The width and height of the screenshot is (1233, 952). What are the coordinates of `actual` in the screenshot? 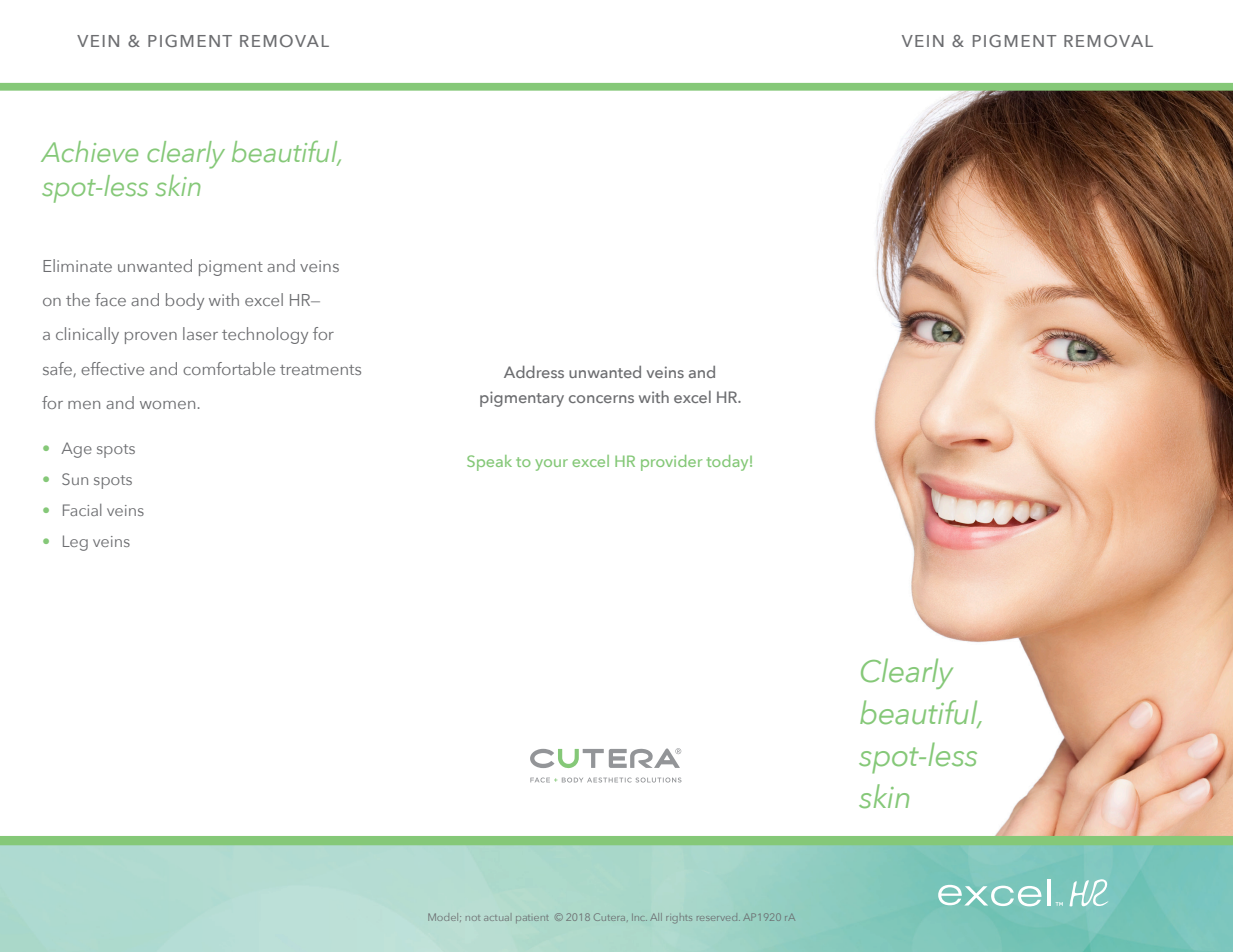 It's located at (496, 918).
